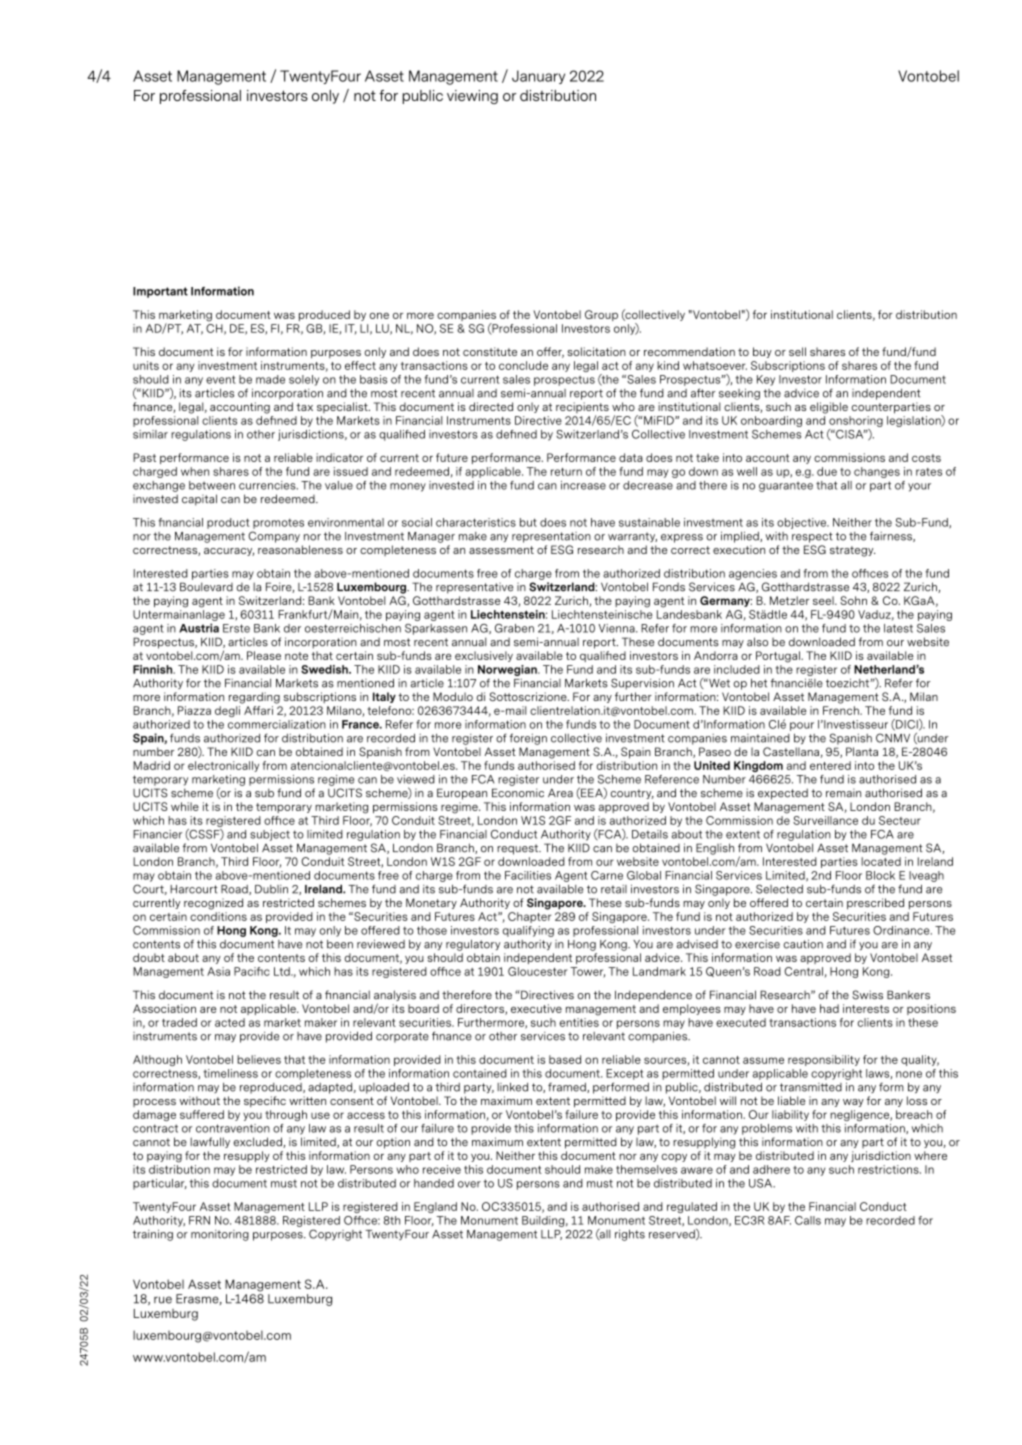 The height and width of the page is (1445, 1022). I want to click on January, so click(538, 77).
